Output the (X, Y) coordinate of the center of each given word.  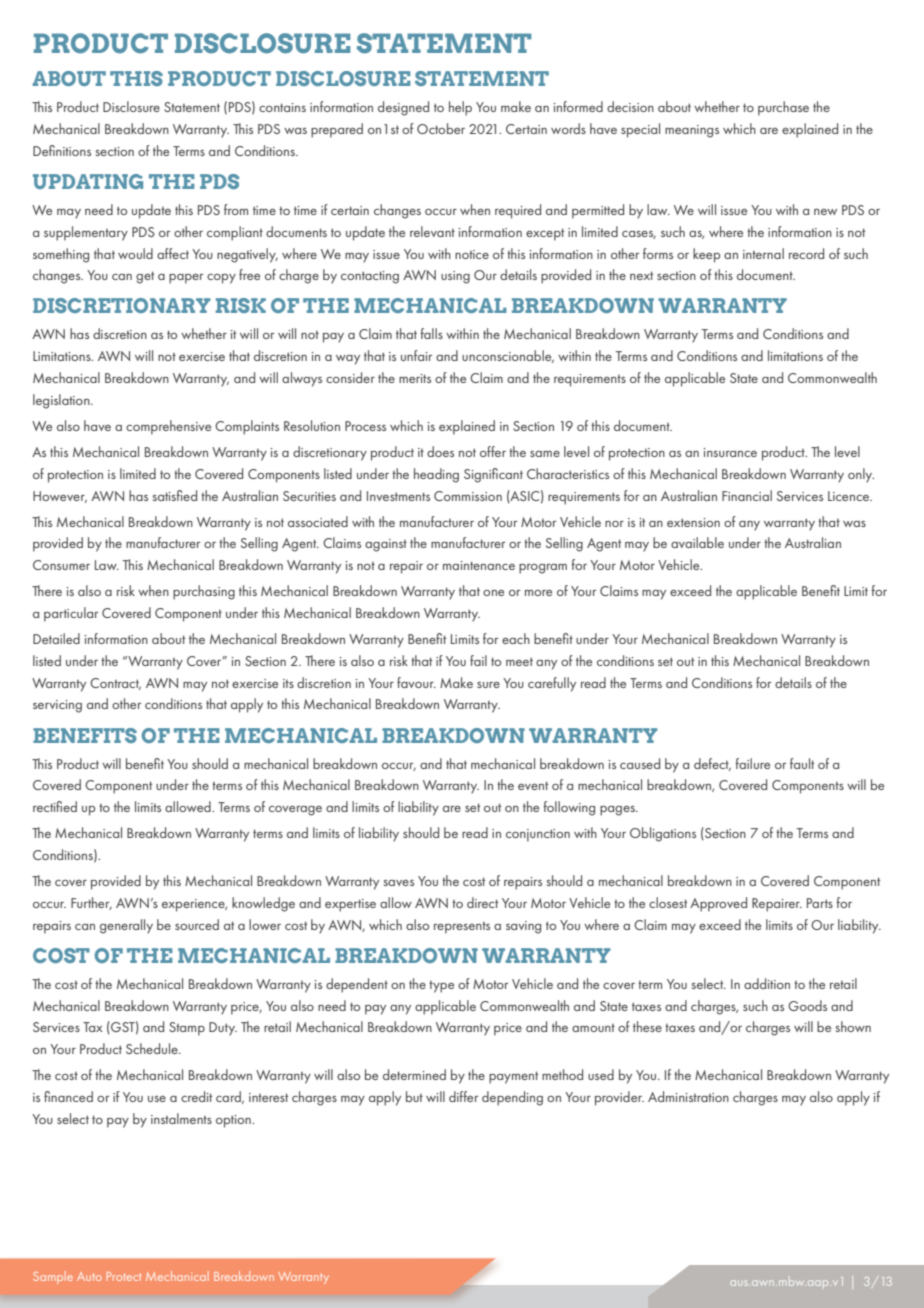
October (441, 128)
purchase (783, 108)
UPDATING (88, 181)
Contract (115, 684)
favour (416, 682)
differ (463, 1096)
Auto (89, 1276)
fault (802, 763)
